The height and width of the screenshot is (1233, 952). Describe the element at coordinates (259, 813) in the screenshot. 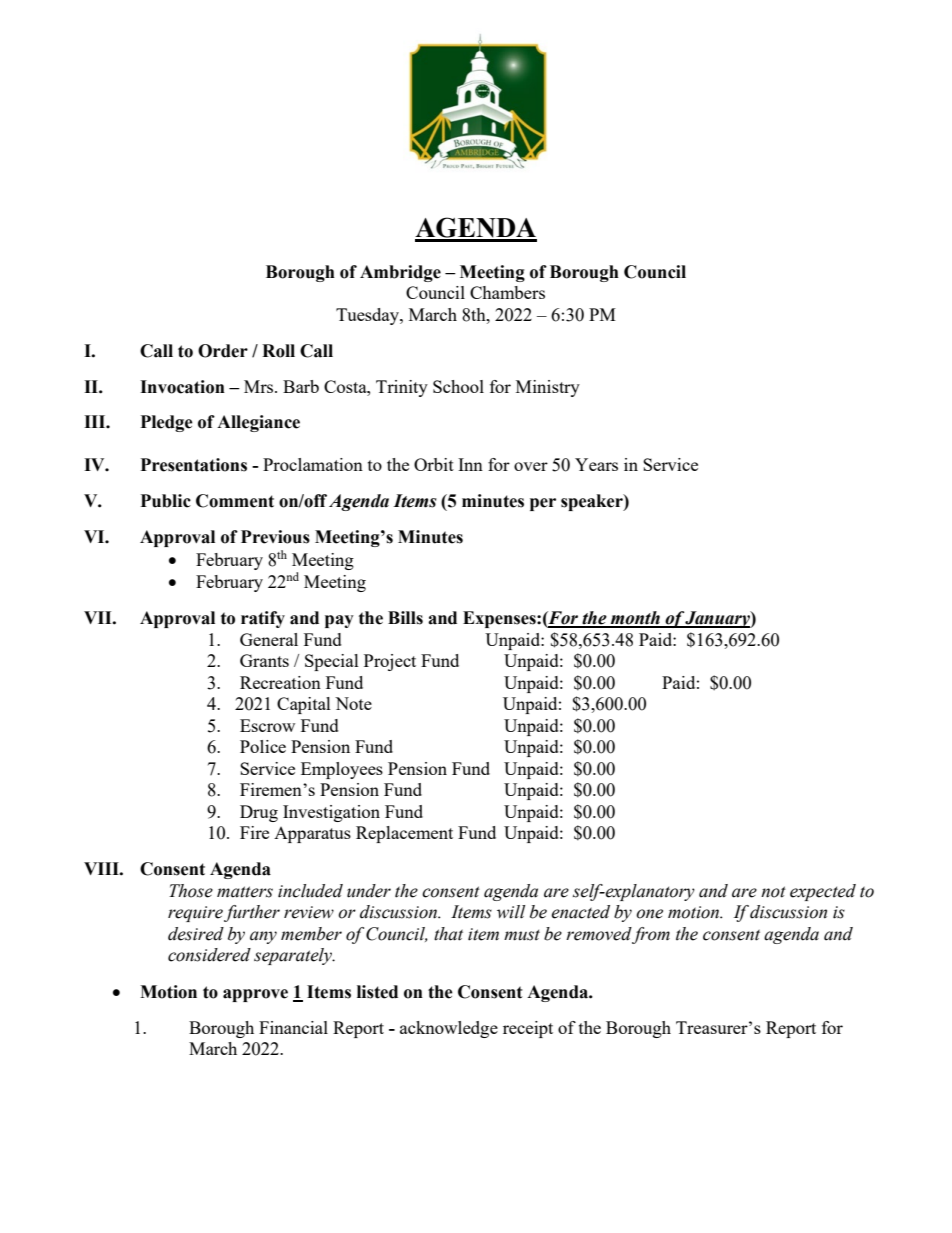

I see `Drug` at that location.
